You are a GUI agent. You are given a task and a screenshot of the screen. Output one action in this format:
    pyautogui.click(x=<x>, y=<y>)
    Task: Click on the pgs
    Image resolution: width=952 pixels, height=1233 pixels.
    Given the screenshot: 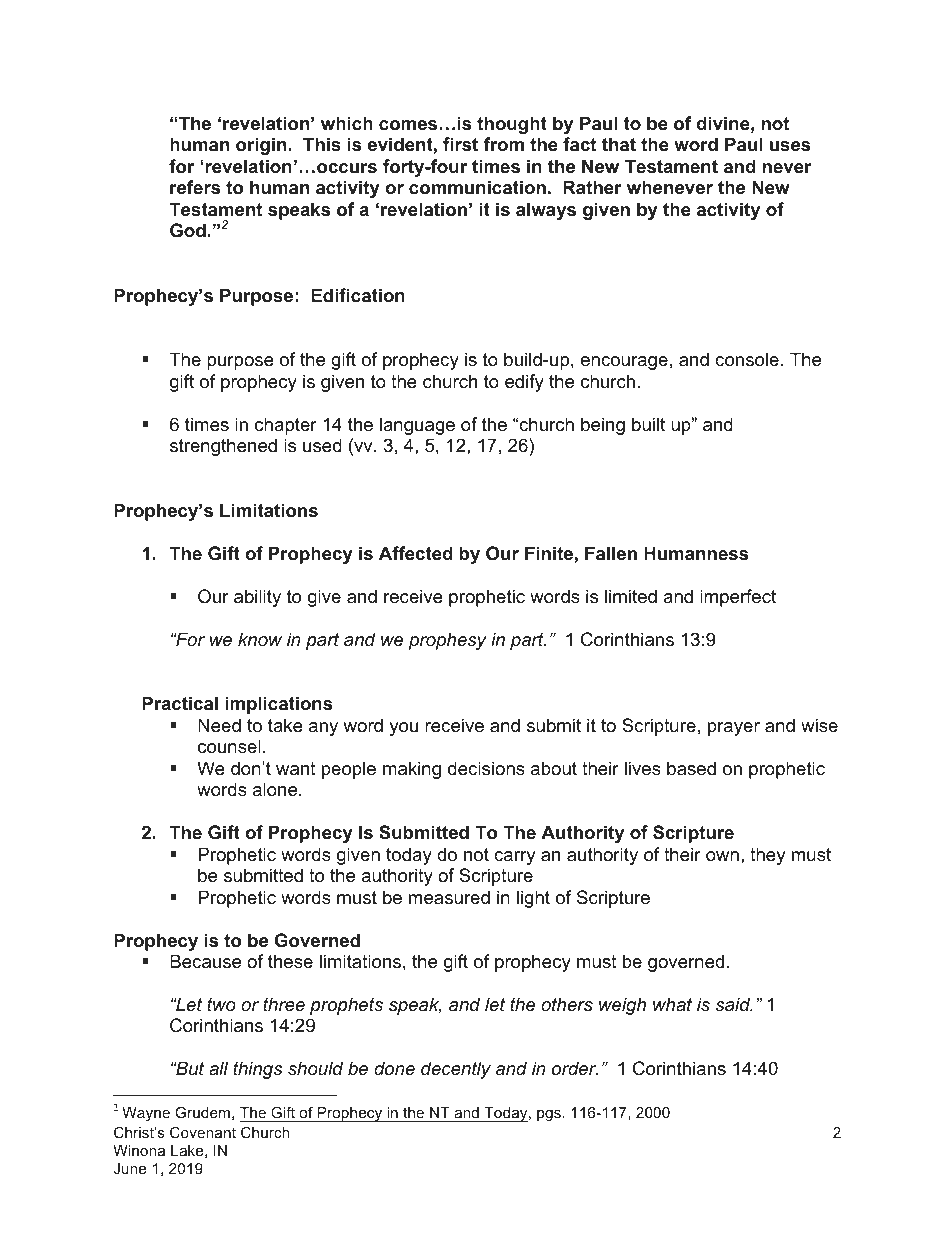 What is the action you would take?
    pyautogui.click(x=549, y=1115)
